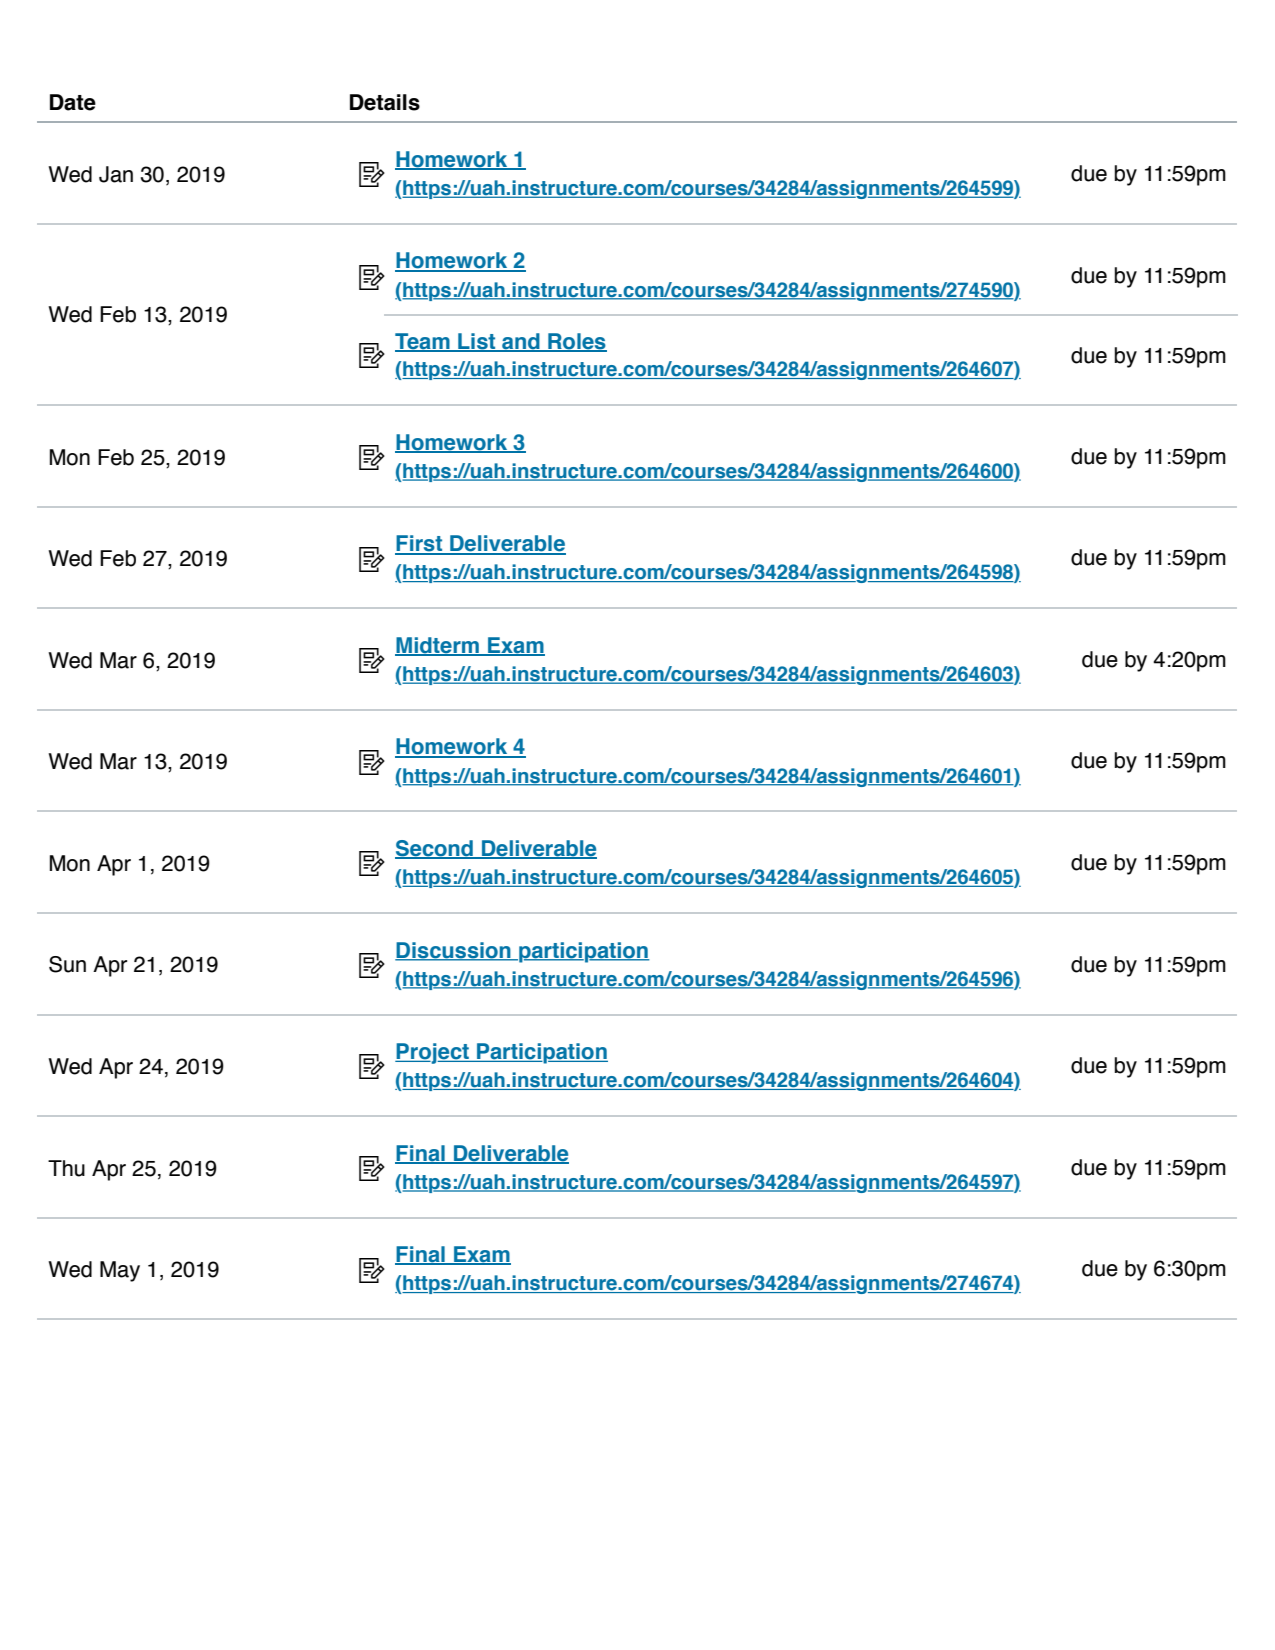 This page has height=1650, width=1275. Describe the element at coordinates (420, 544) in the page. I see `First` at that location.
